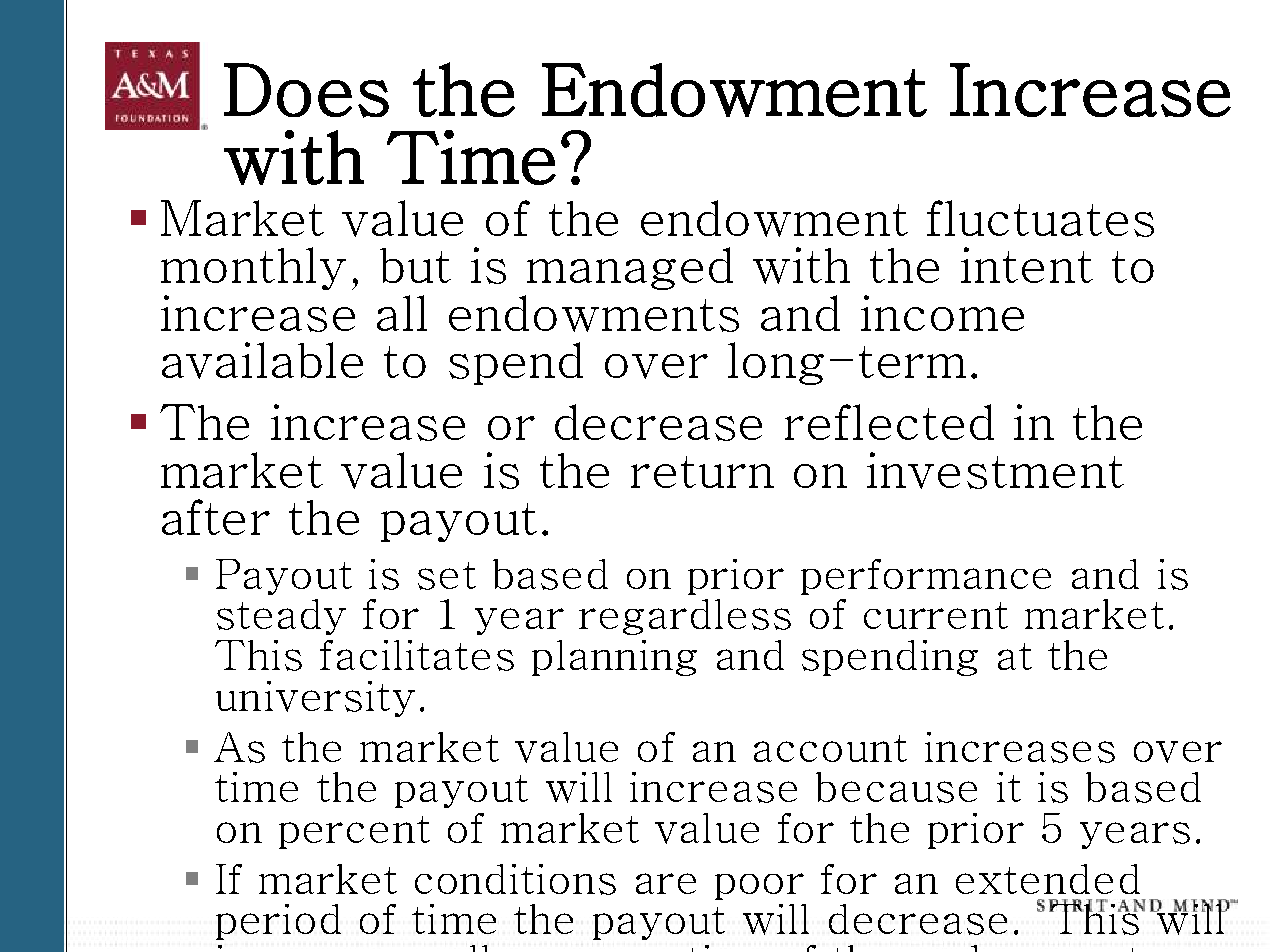 The image size is (1270, 952). What do you see at coordinates (1040, 218) in the image?
I see `fluctuates` at bounding box center [1040, 218].
